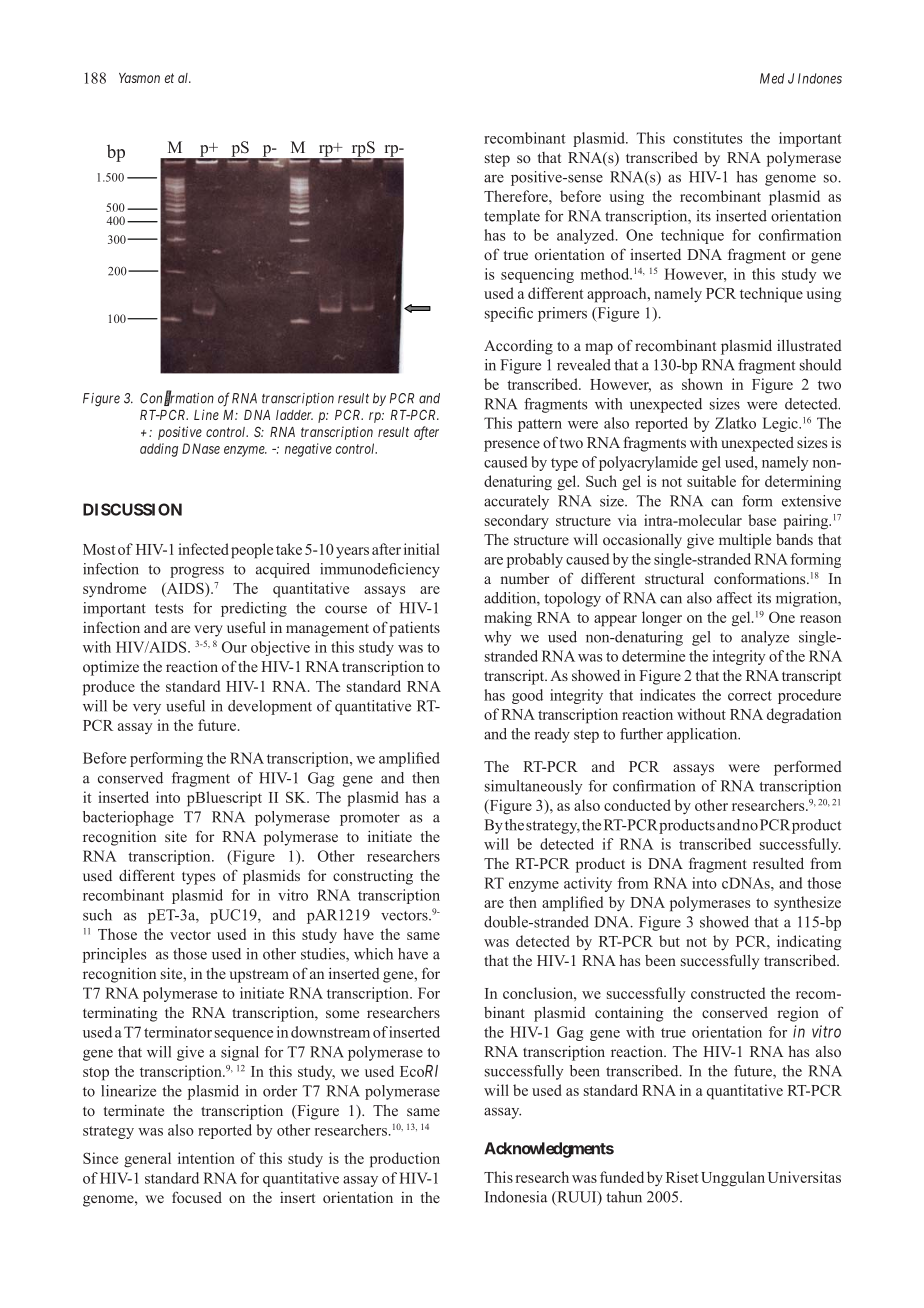  What do you see at coordinates (707, 138) in the image?
I see `constitutes` at bounding box center [707, 138].
